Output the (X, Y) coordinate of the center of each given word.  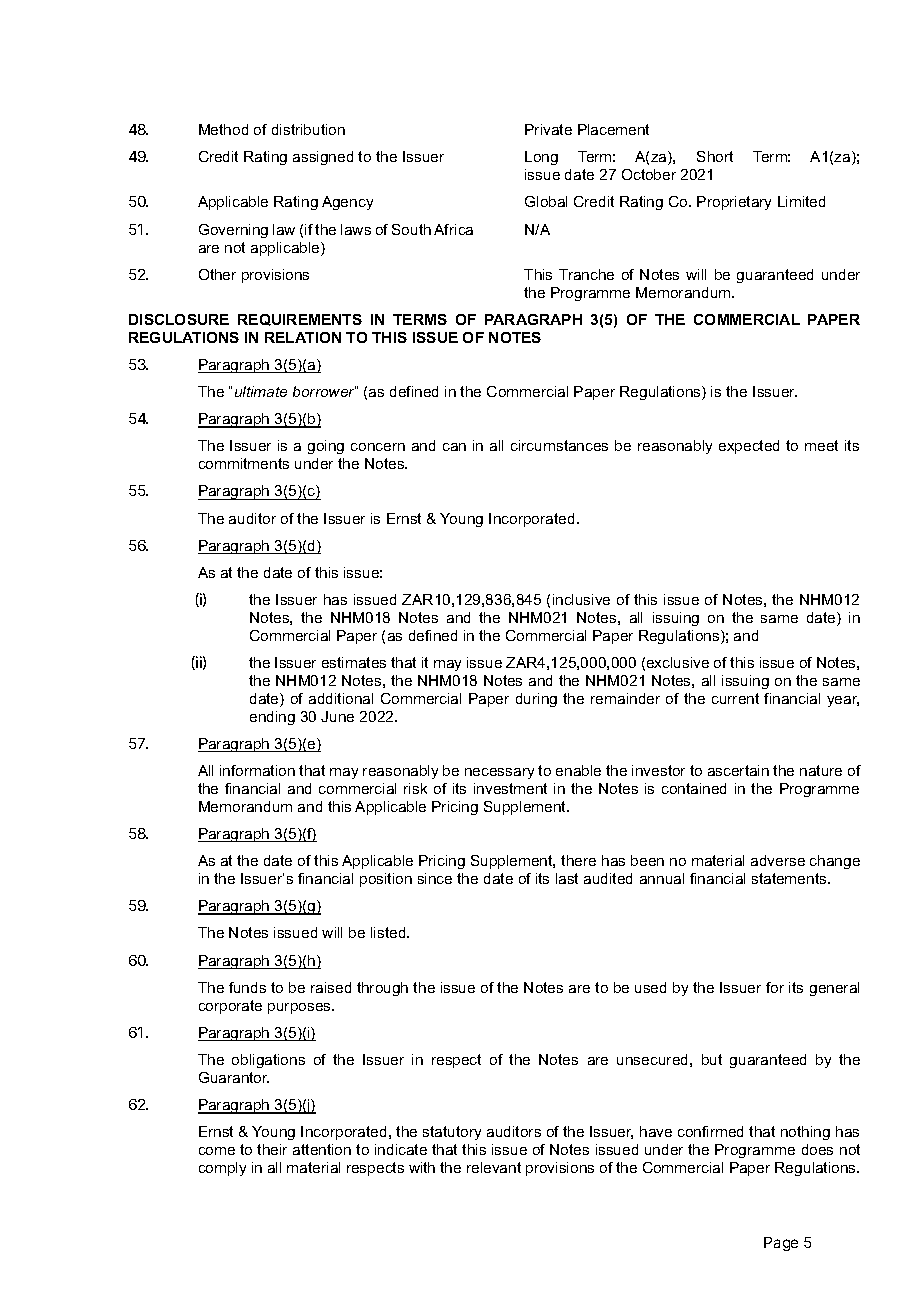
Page (781, 1244)
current (735, 698)
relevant (494, 1167)
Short (715, 156)
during (536, 700)
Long (541, 158)
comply (222, 1169)
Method (223, 129)
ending (272, 718)
